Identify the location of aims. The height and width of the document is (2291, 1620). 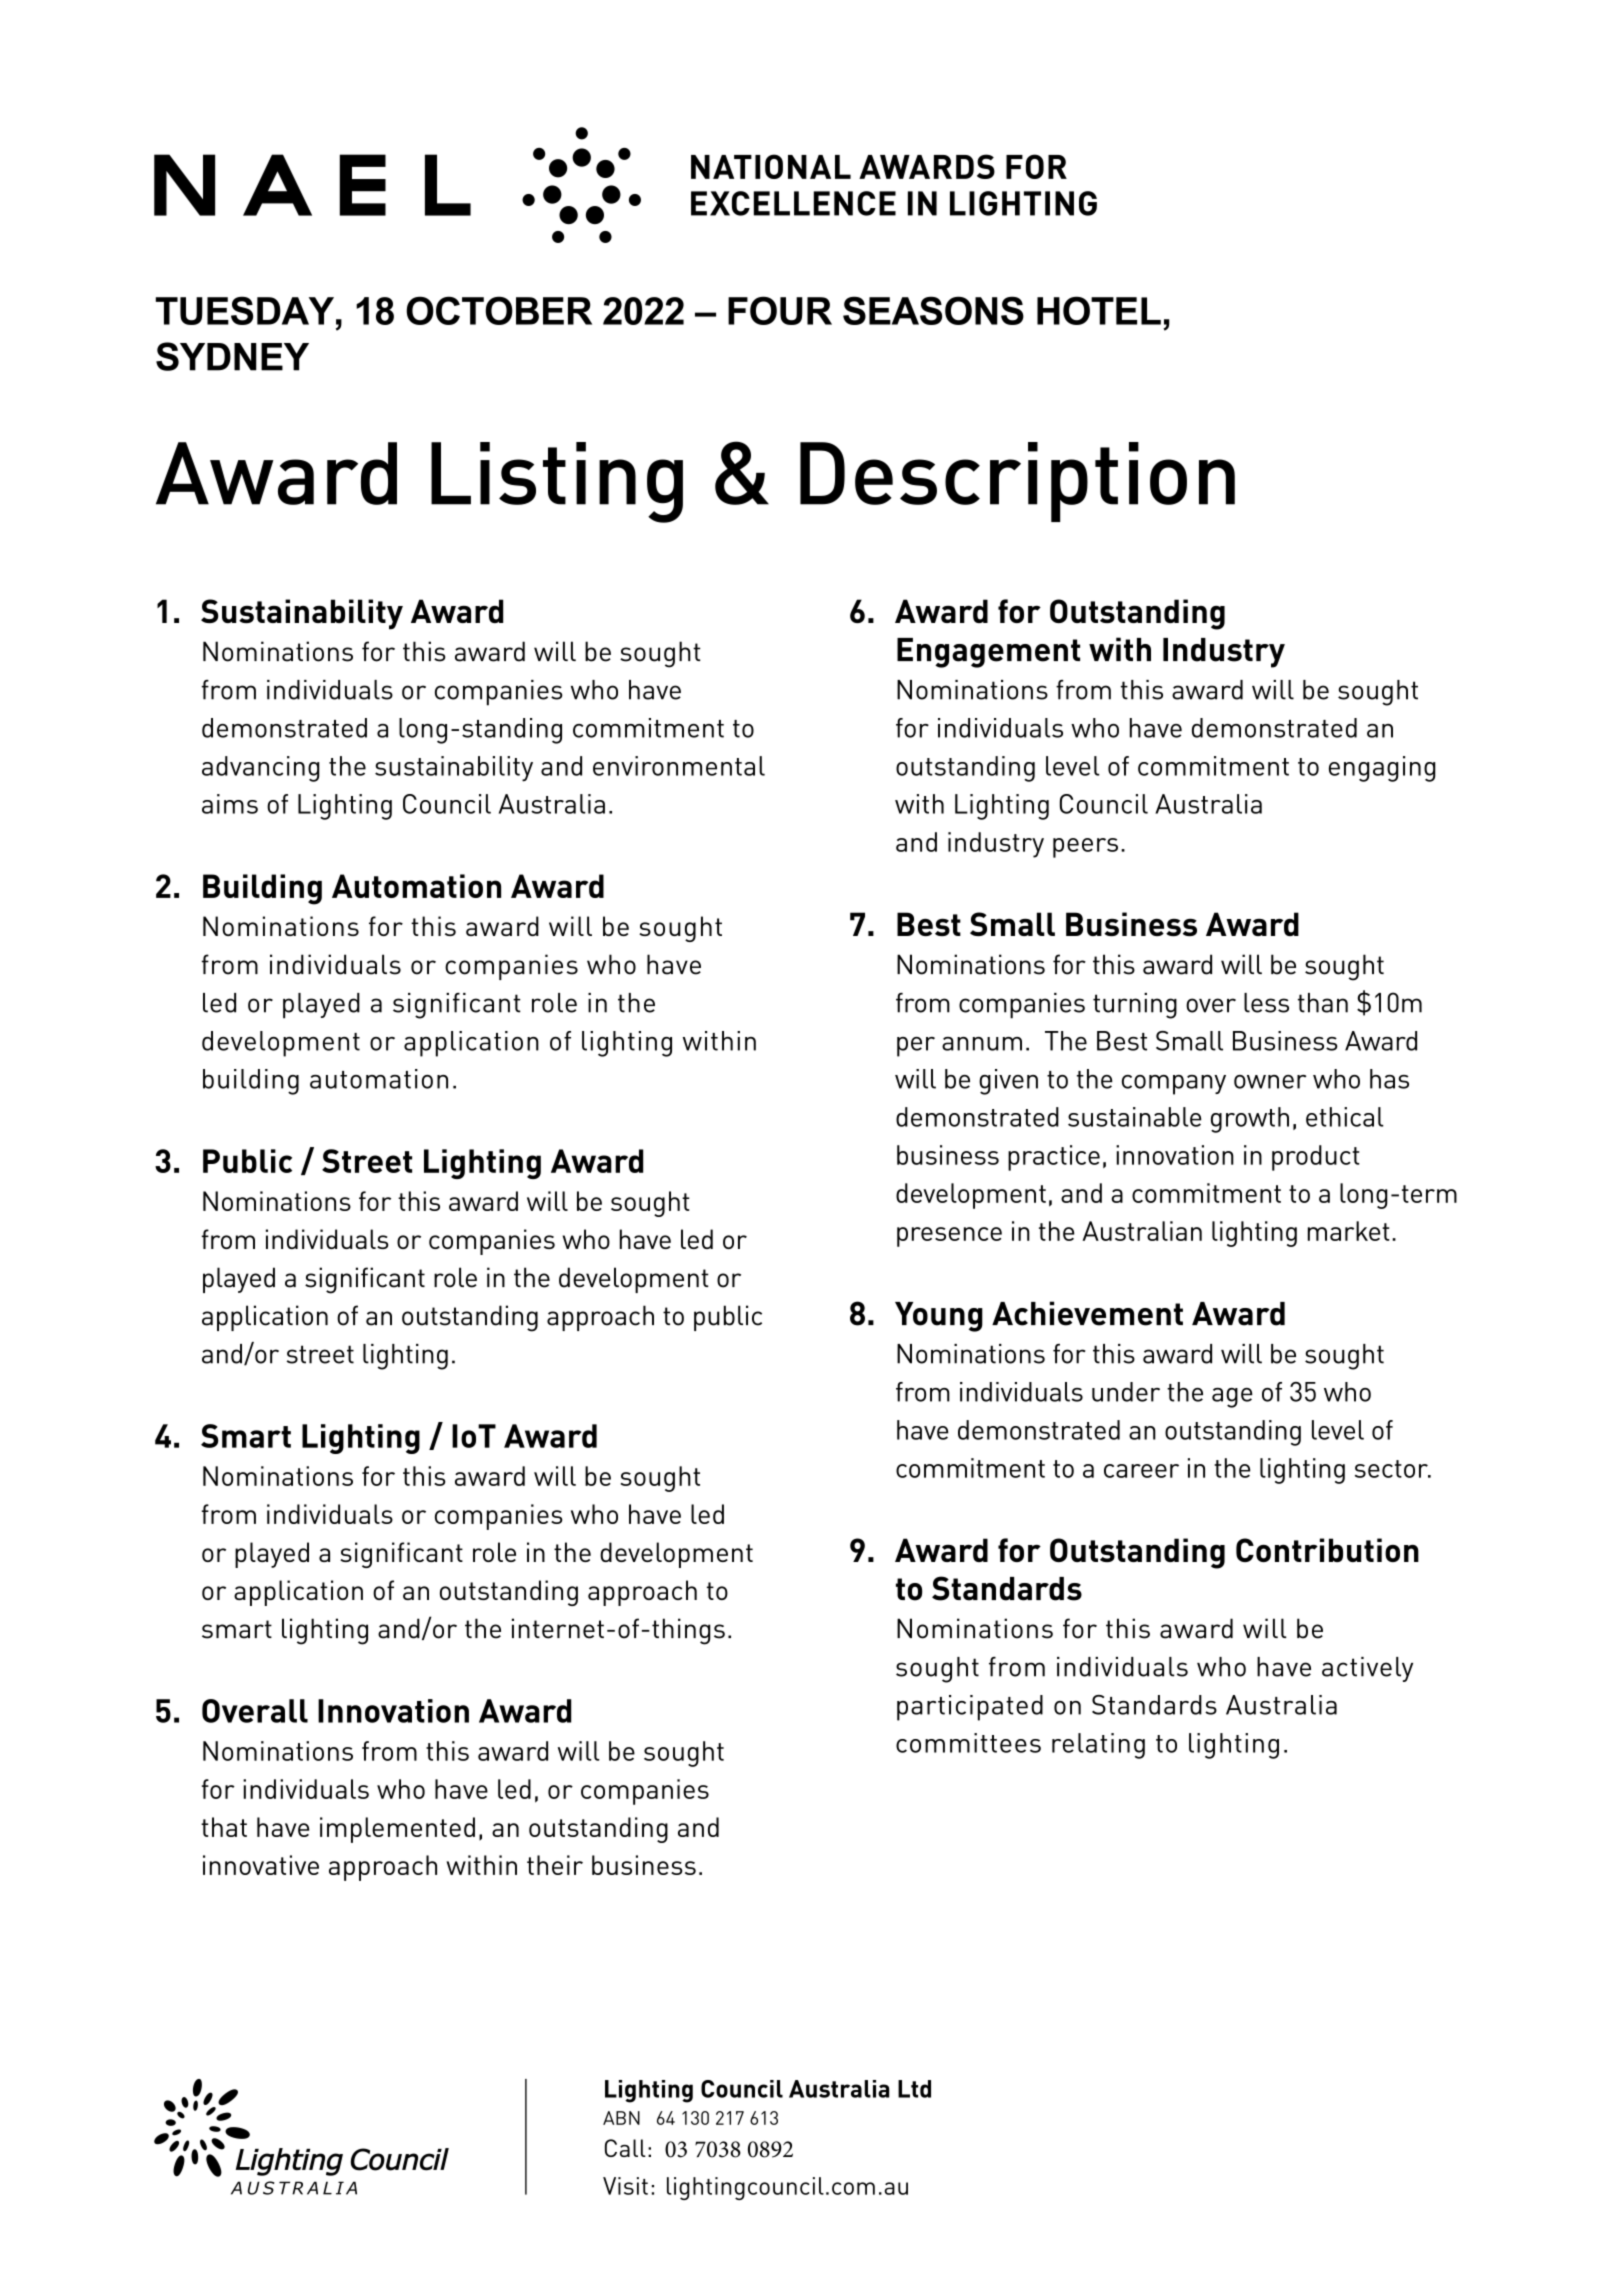
(230, 804).
